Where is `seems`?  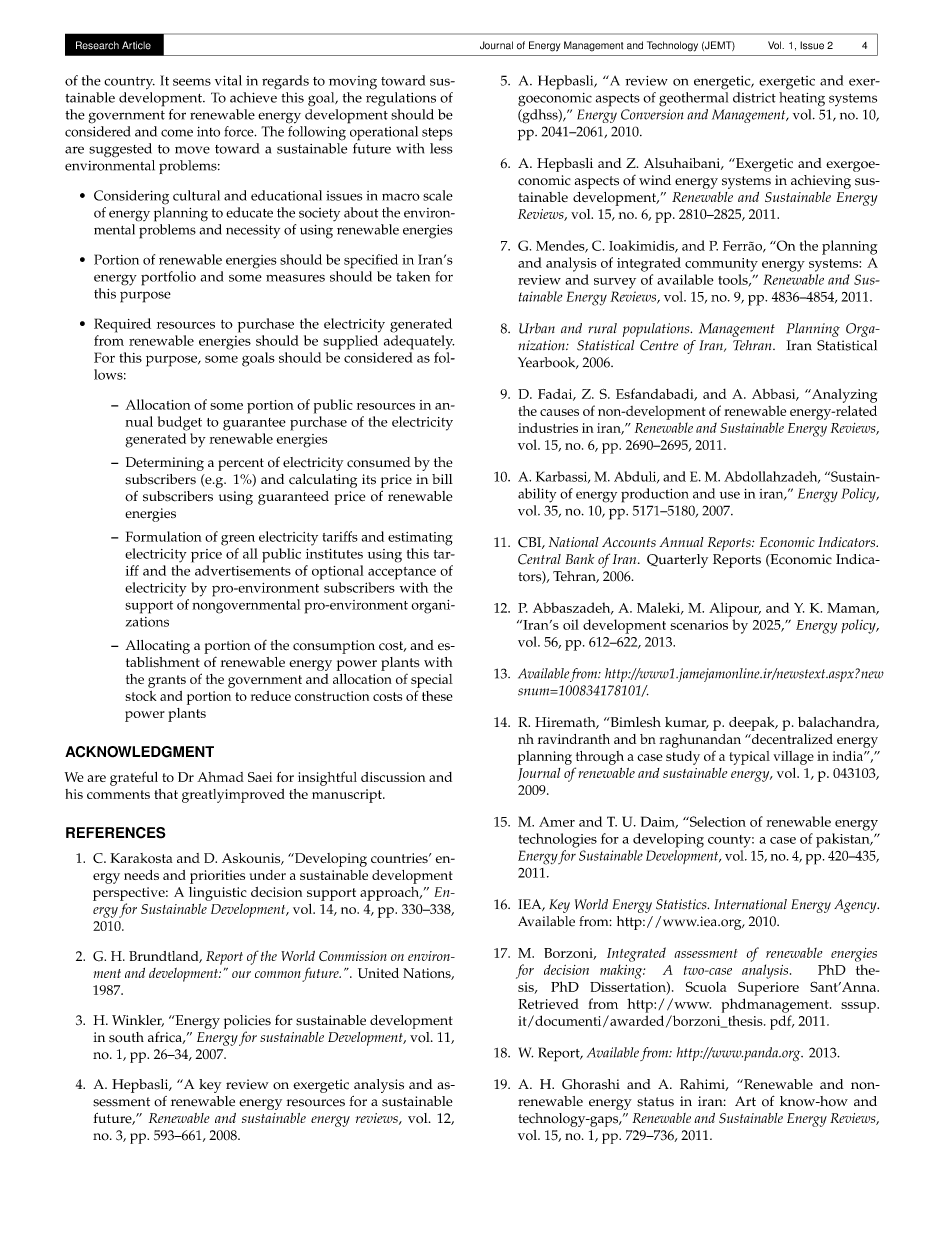
seems is located at coordinates (192, 82).
